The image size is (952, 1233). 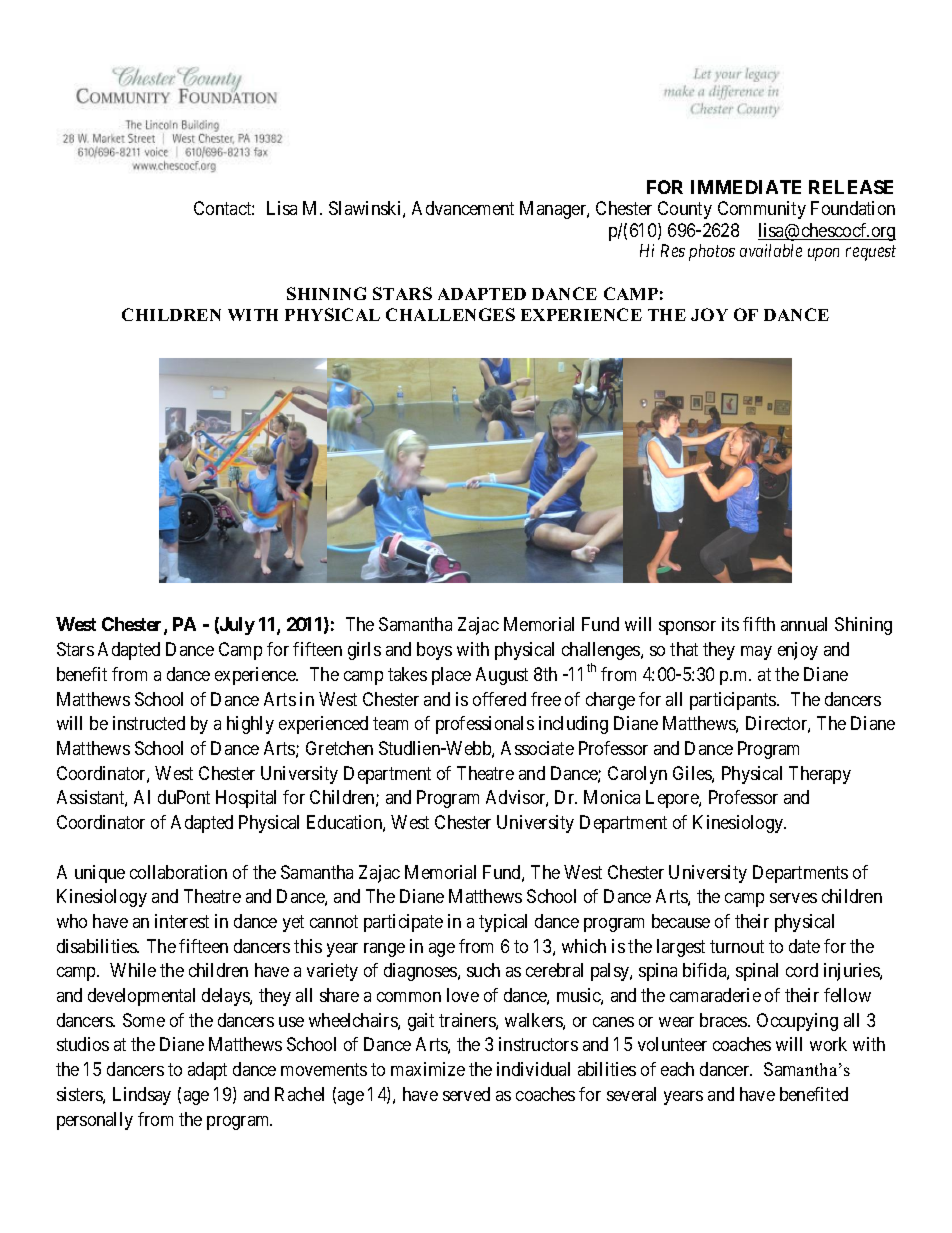 What do you see at coordinates (434, 651) in the page?
I see `boys` at bounding box center [434, 651].
